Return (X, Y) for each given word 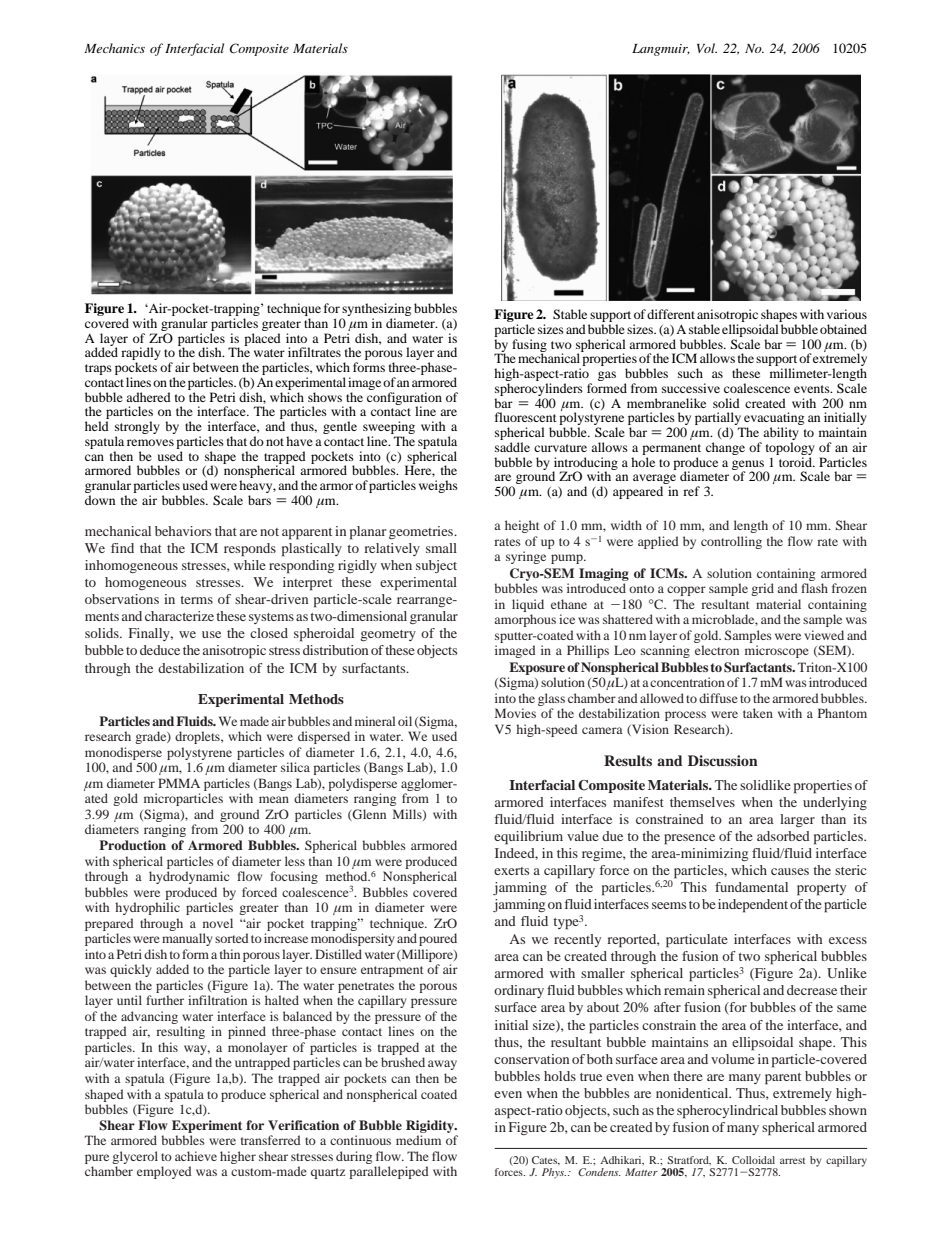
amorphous (525, 620)
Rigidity (431, 1126)
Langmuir (661, 50)
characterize (179, 616)
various (847, 314)
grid (762, 589)
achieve (196, 1156)
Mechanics (114, 48)
